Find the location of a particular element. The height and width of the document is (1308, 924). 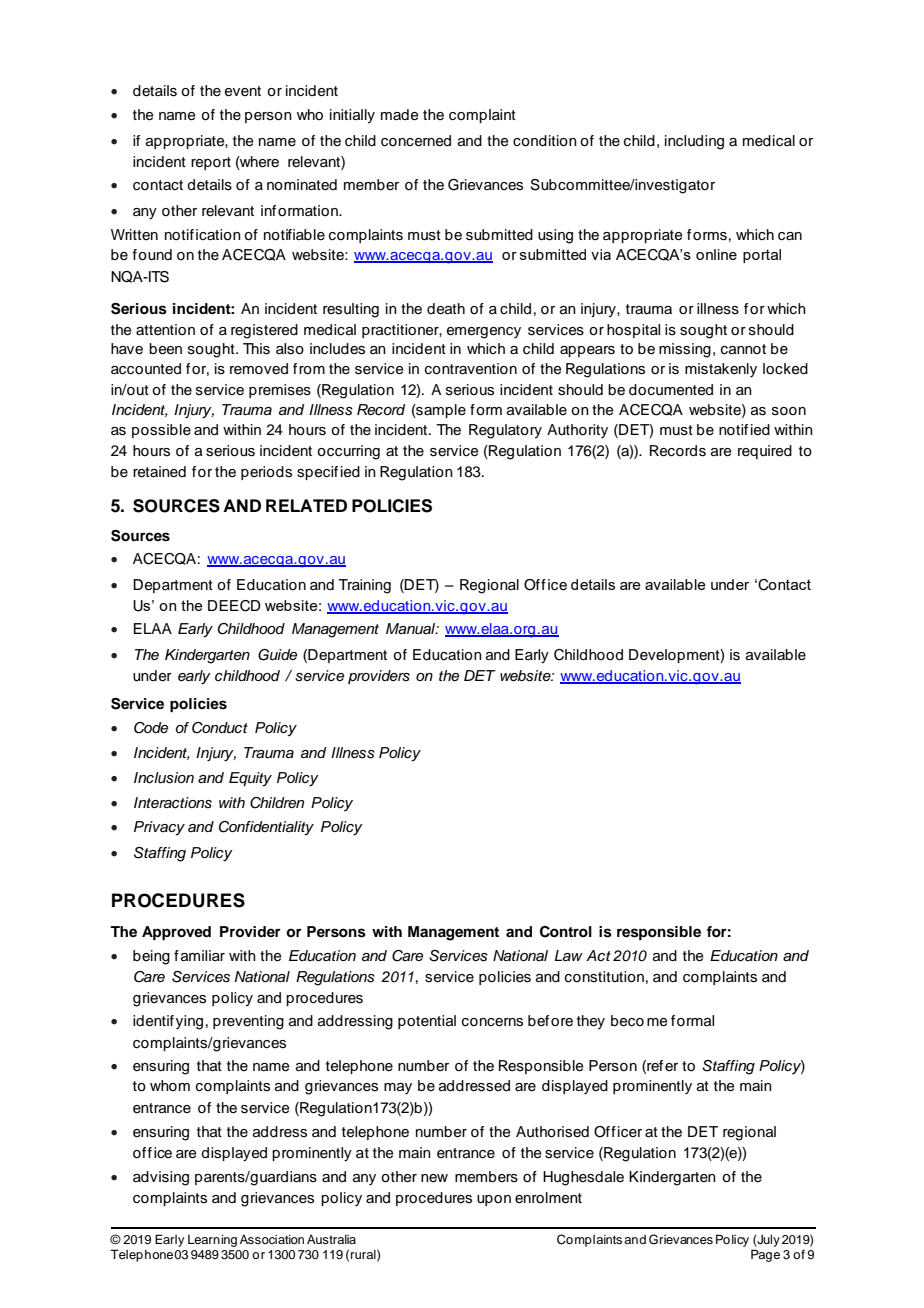

Page is located at coordinates (765, 1255).
